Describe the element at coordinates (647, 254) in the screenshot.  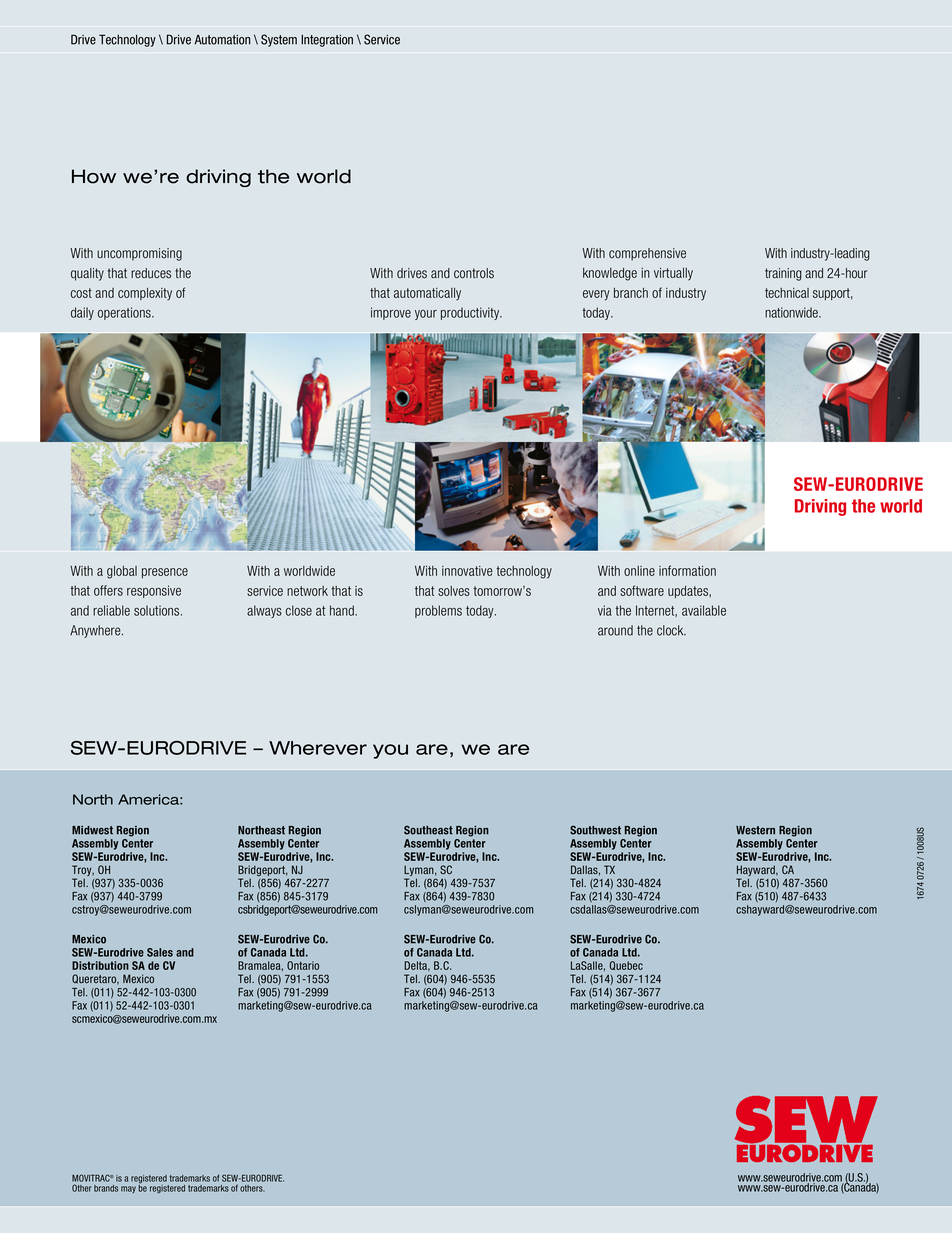
I see `comprehensive` at that location.
